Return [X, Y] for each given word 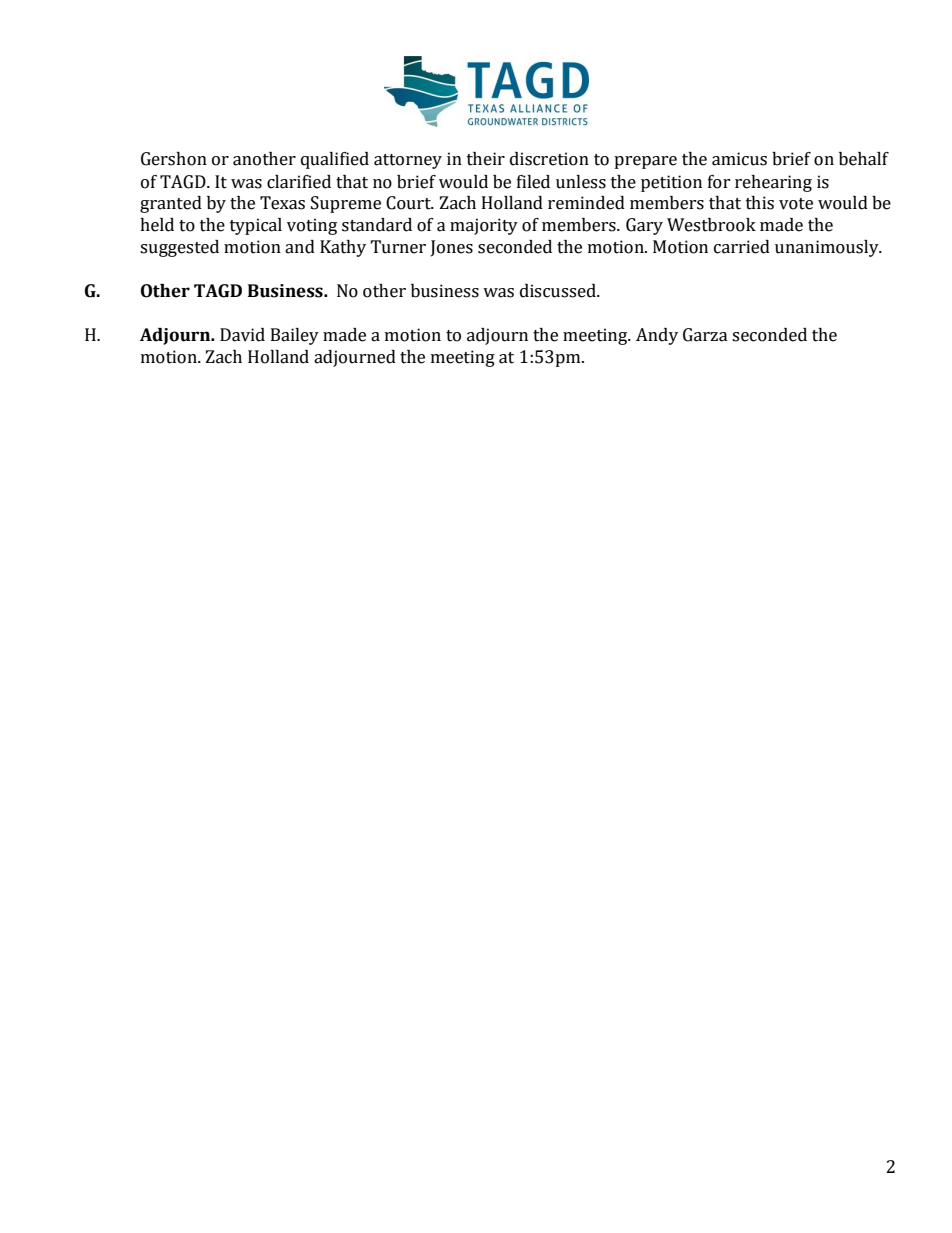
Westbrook [711, 225]
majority [484, 226]
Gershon [174, 159]
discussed [559, 291]
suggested [179, 248]
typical [256, 226]
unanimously [828, 248]
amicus [739, 159]
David [242, 335]
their [486, 159]
